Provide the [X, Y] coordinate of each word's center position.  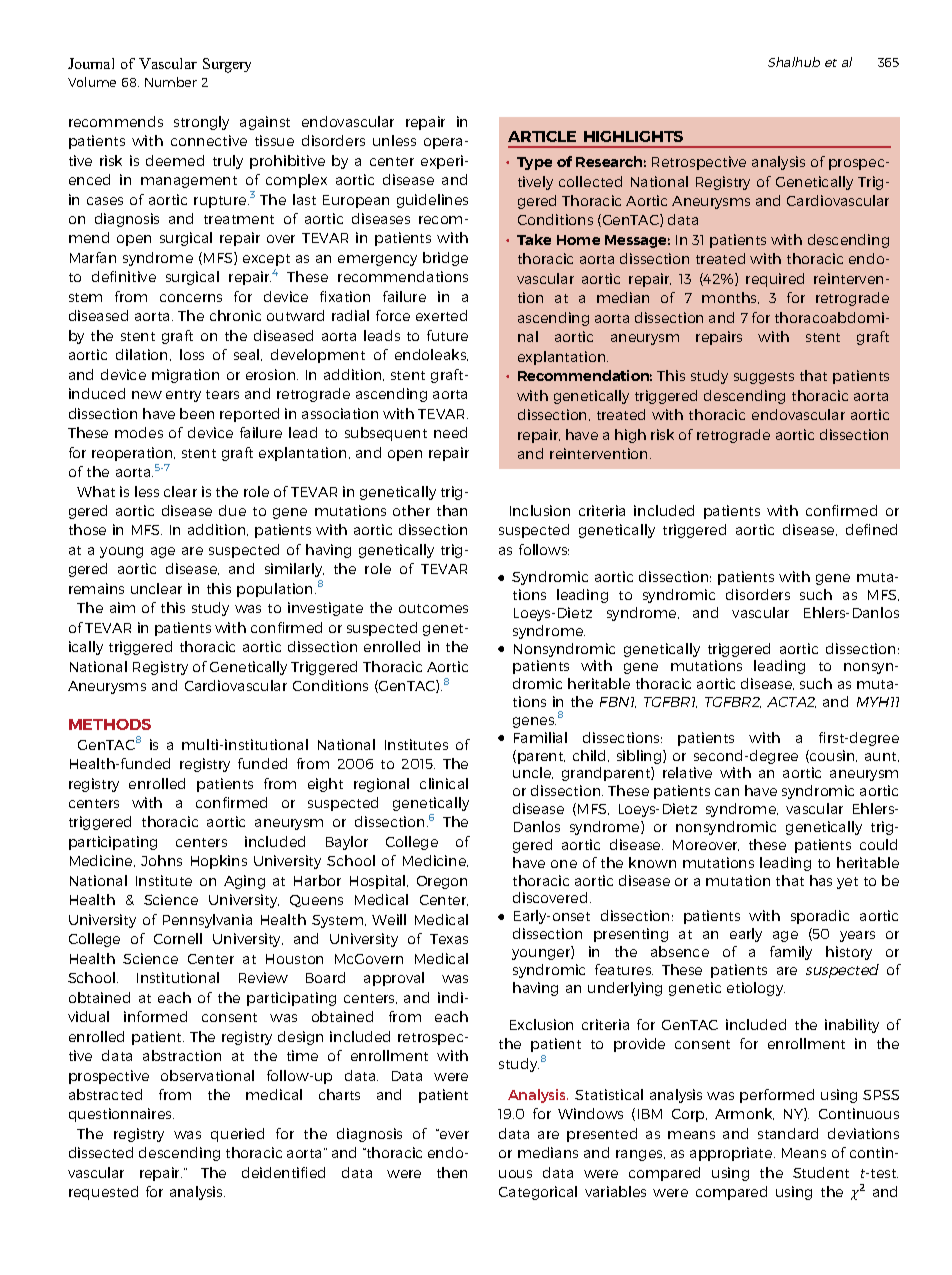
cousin [832, 756]
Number [171, 82]
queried [237, 1135]
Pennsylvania [207, 921]
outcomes [433, 608]
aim [122, 607]
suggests [764, 378]
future [447, 335]
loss [192, 354]
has [821, 880]
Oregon [442, 882]
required [775, 280]
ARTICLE [542, 136]
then [452, 1172]
